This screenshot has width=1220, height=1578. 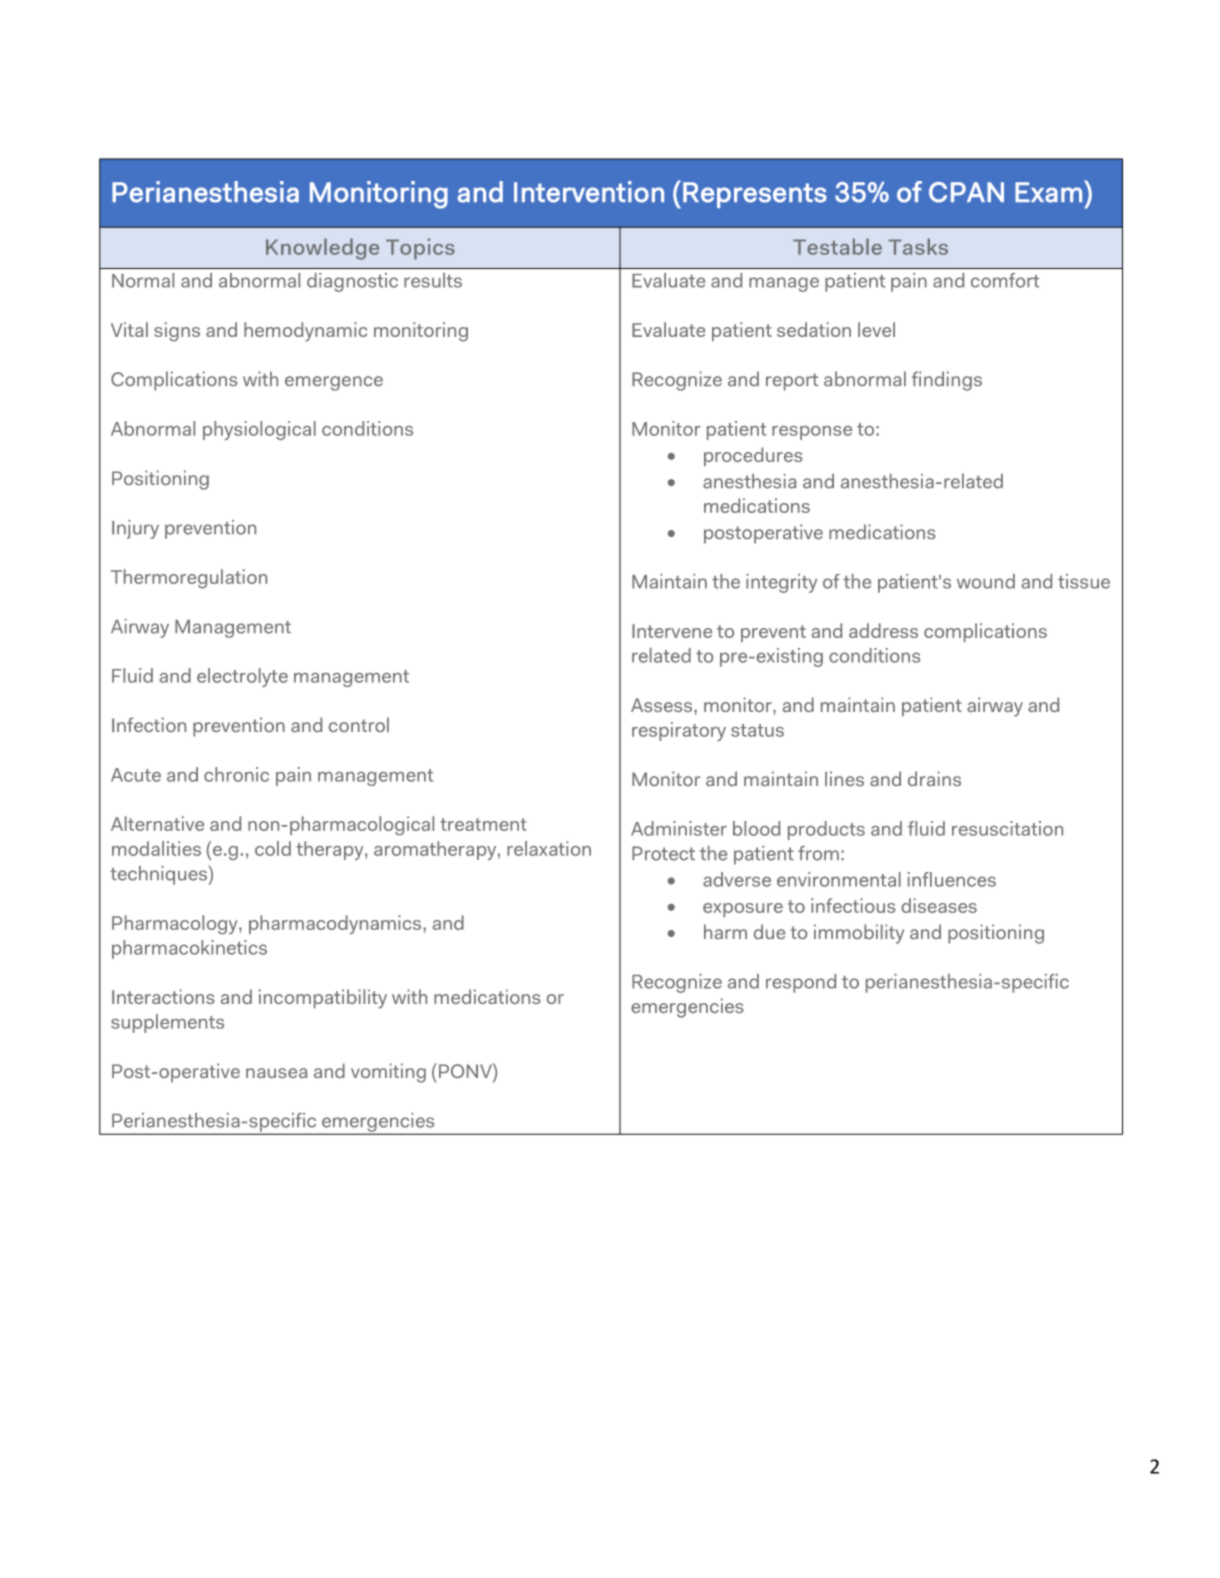 I want to click on Intervention, so click(x=589, y=192).
